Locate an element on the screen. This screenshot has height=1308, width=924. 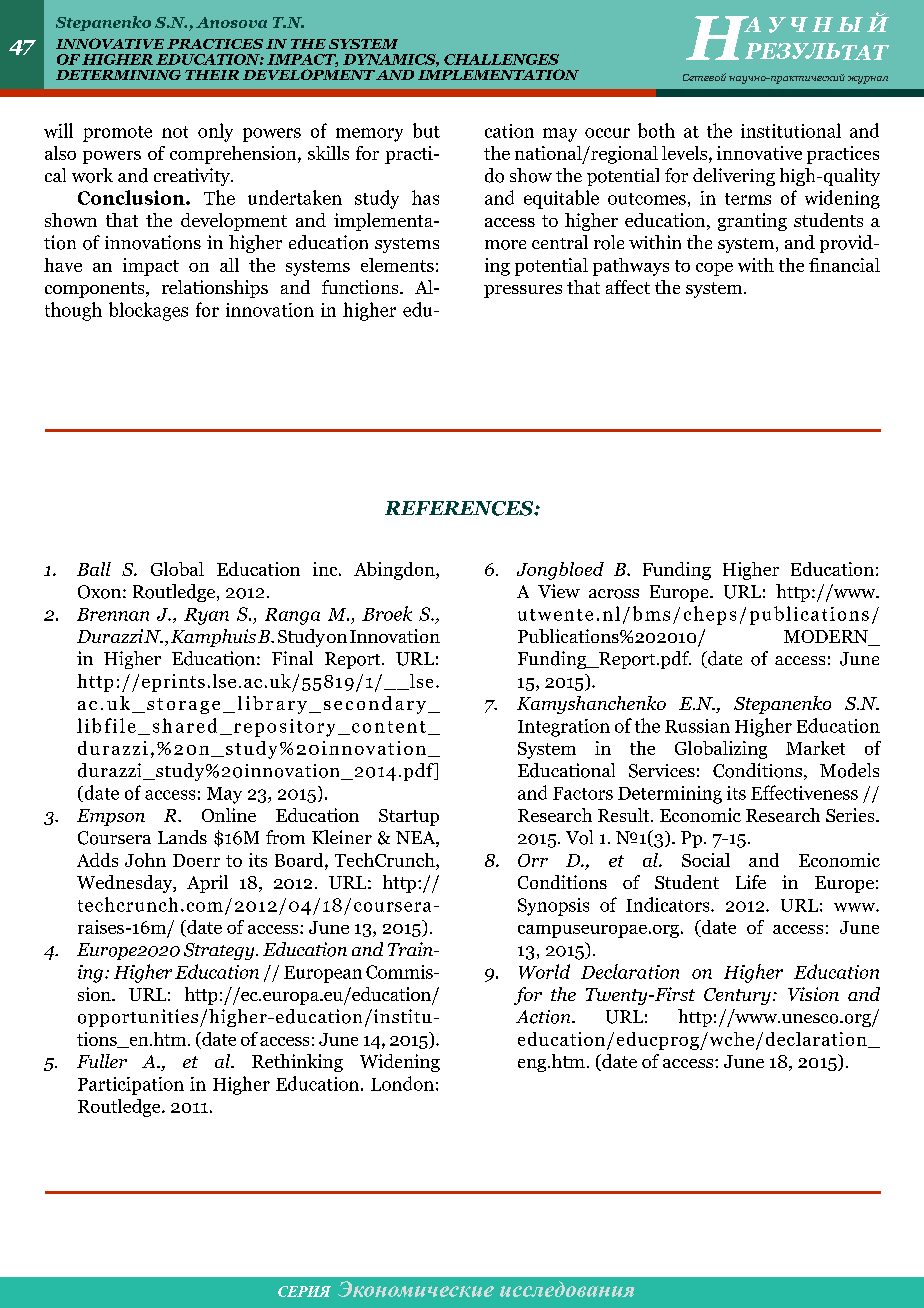
components is located at coordinates (96, 290).
